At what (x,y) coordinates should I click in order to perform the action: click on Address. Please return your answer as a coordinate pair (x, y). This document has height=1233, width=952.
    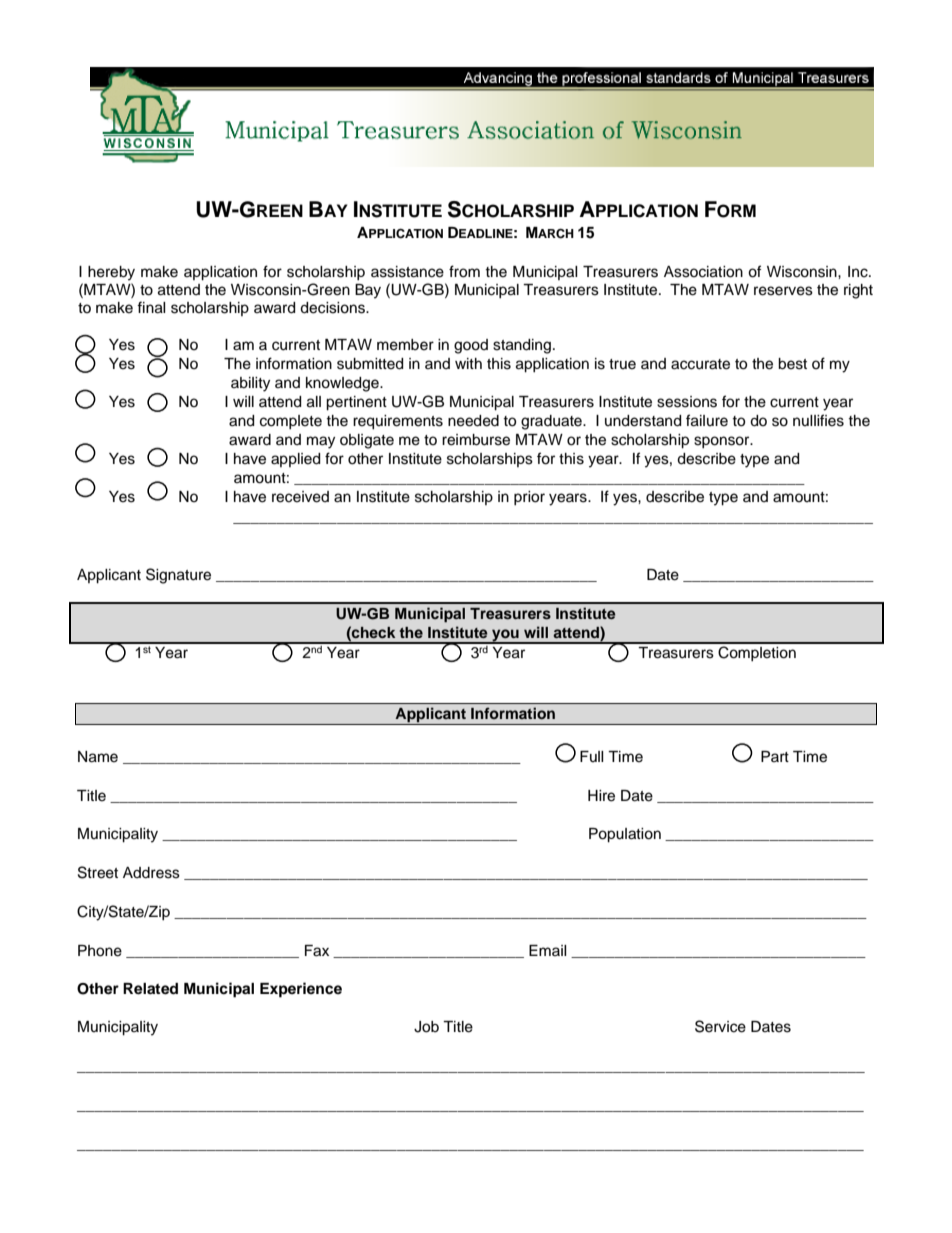
    Looking at the image, I should click on (151, 873).
